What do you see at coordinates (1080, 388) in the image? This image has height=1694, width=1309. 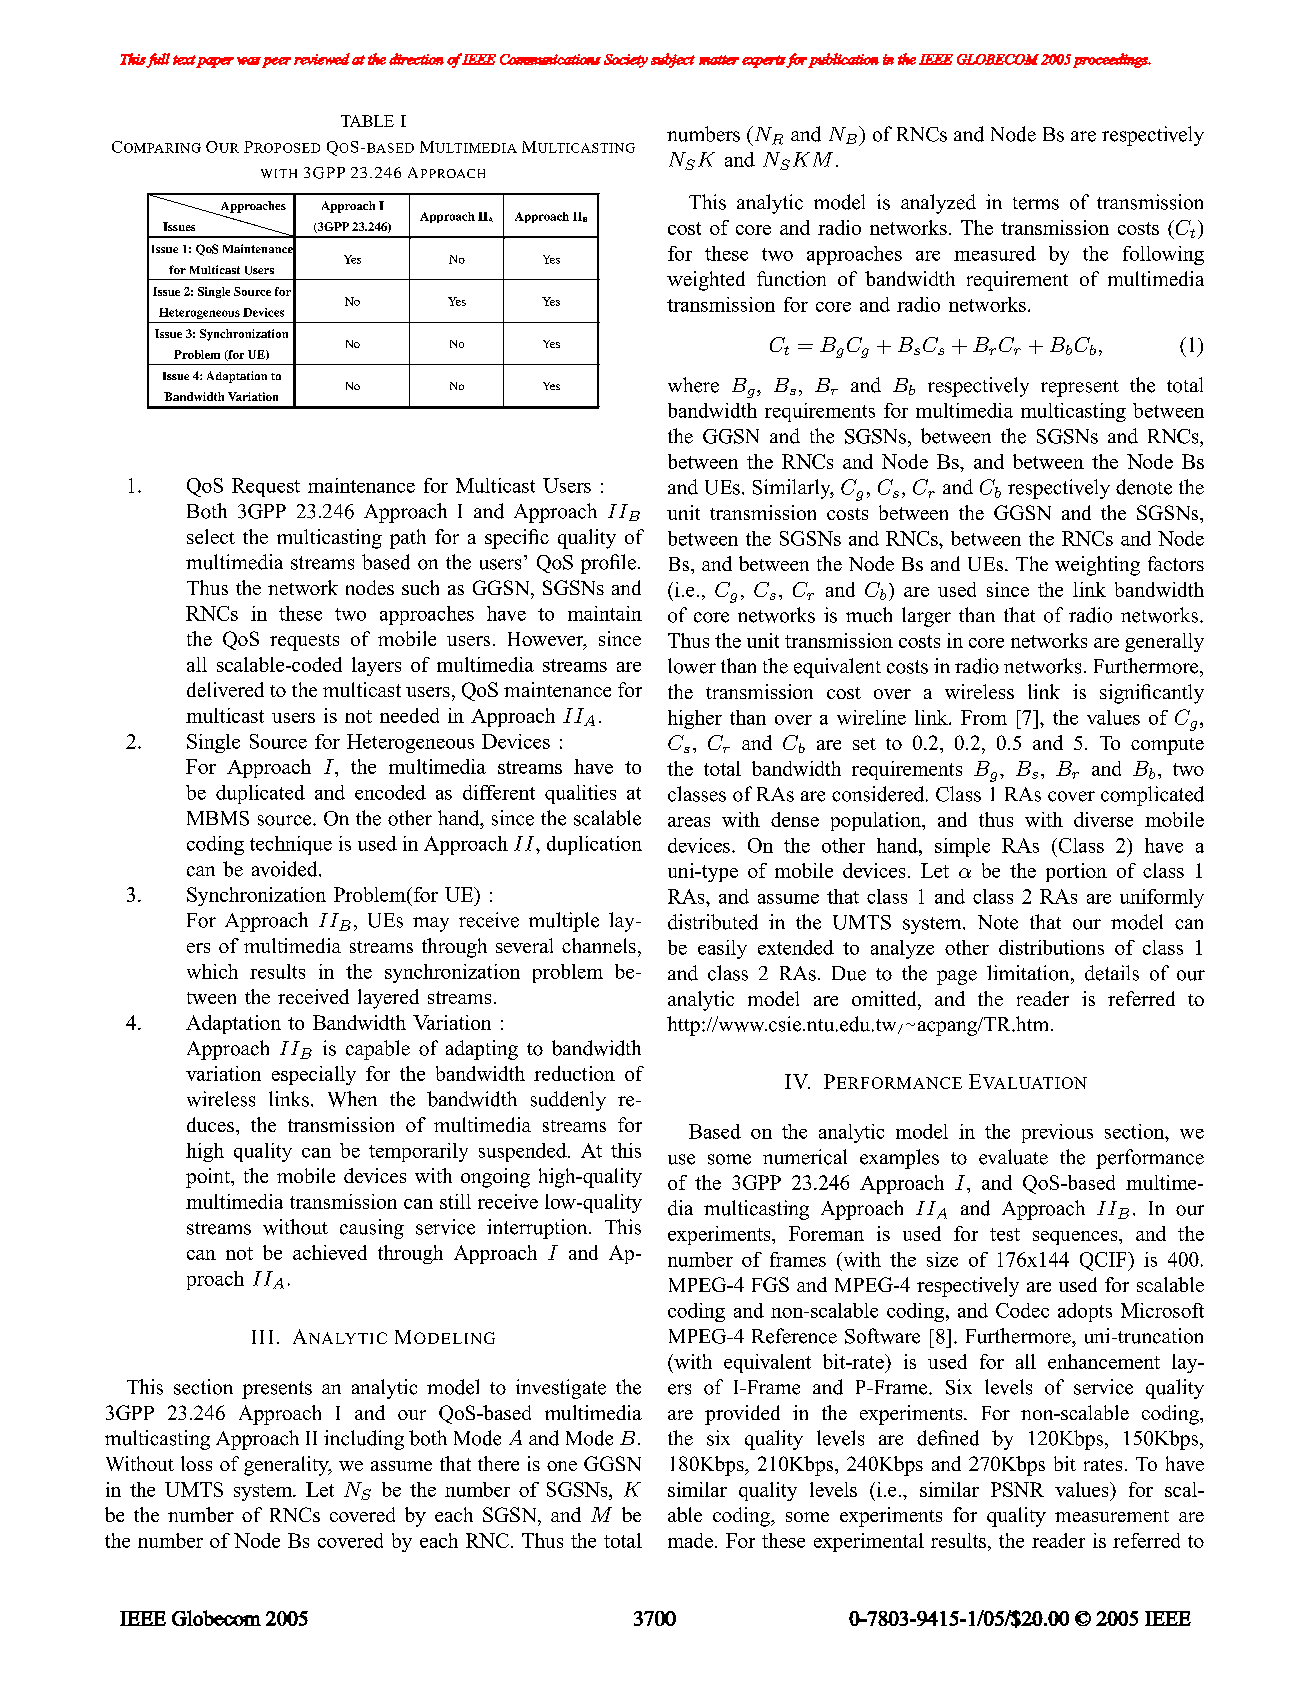 I see `represent` at bounding box center [1080, 388].
